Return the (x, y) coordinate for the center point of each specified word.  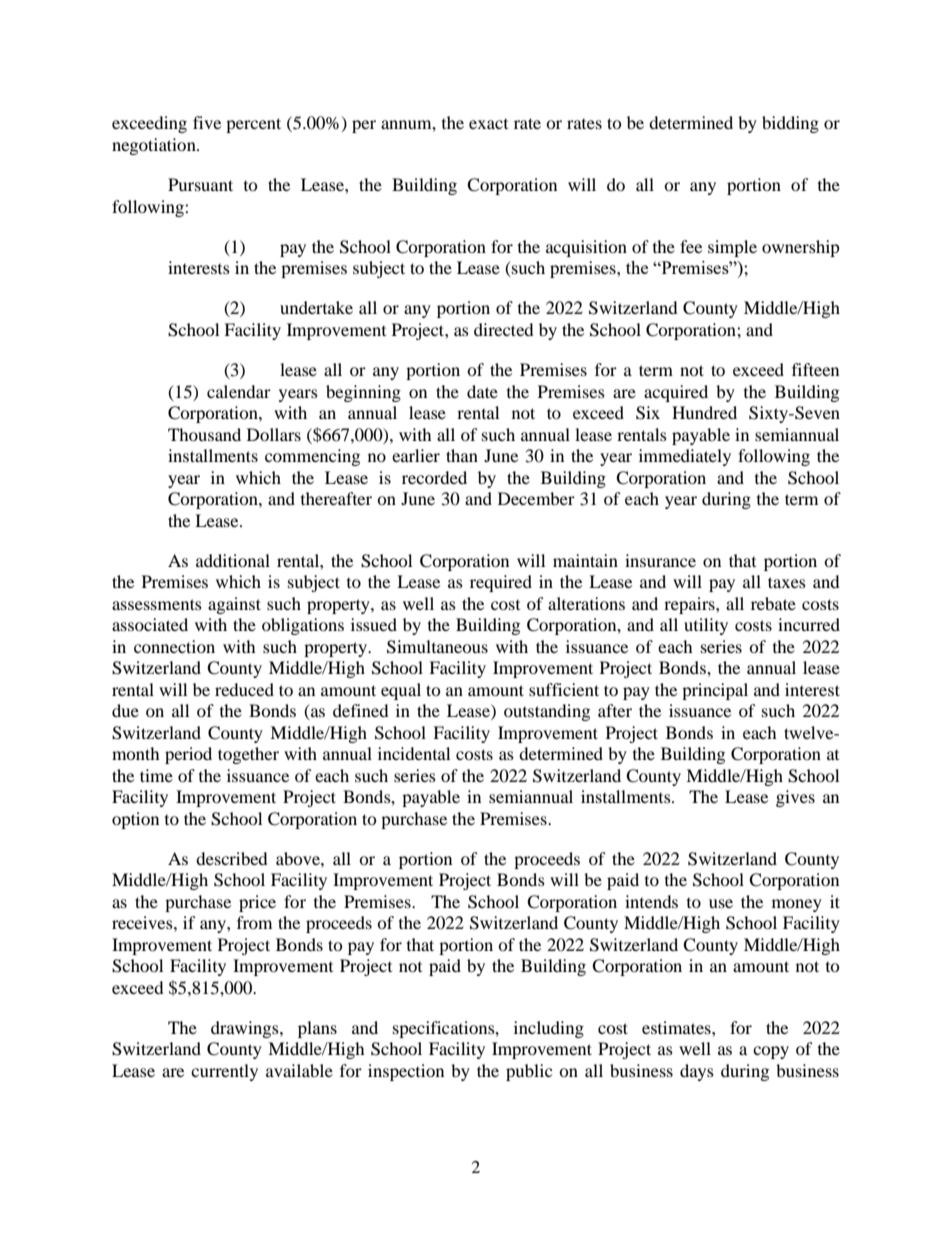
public (529, 1072)
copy (771, 1052)
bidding (790, 124)
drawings (246, 1029)
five (207, 122)
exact (488, 124)
